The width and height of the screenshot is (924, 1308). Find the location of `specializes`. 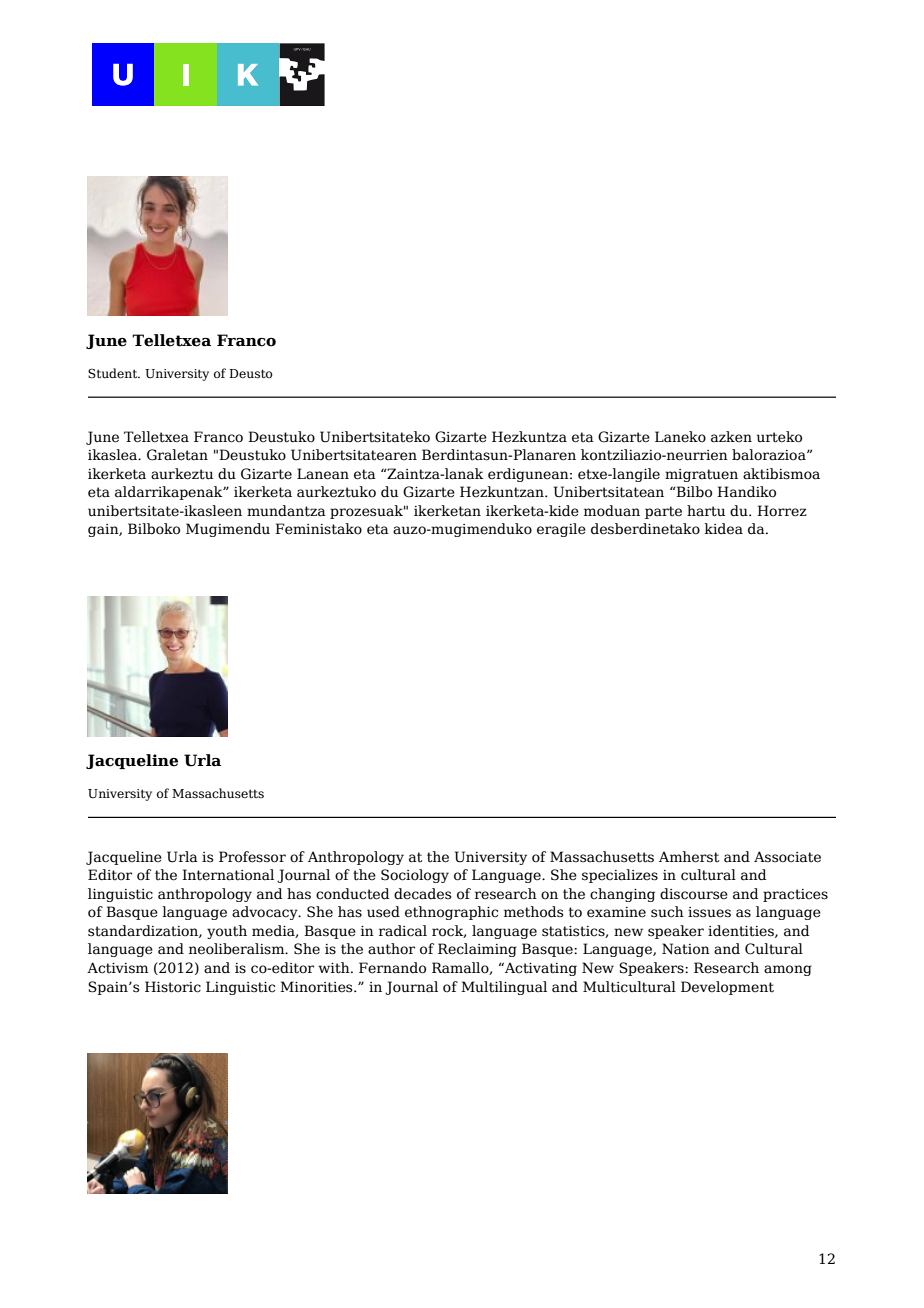

specializes is located at coordinates (620, 876).
